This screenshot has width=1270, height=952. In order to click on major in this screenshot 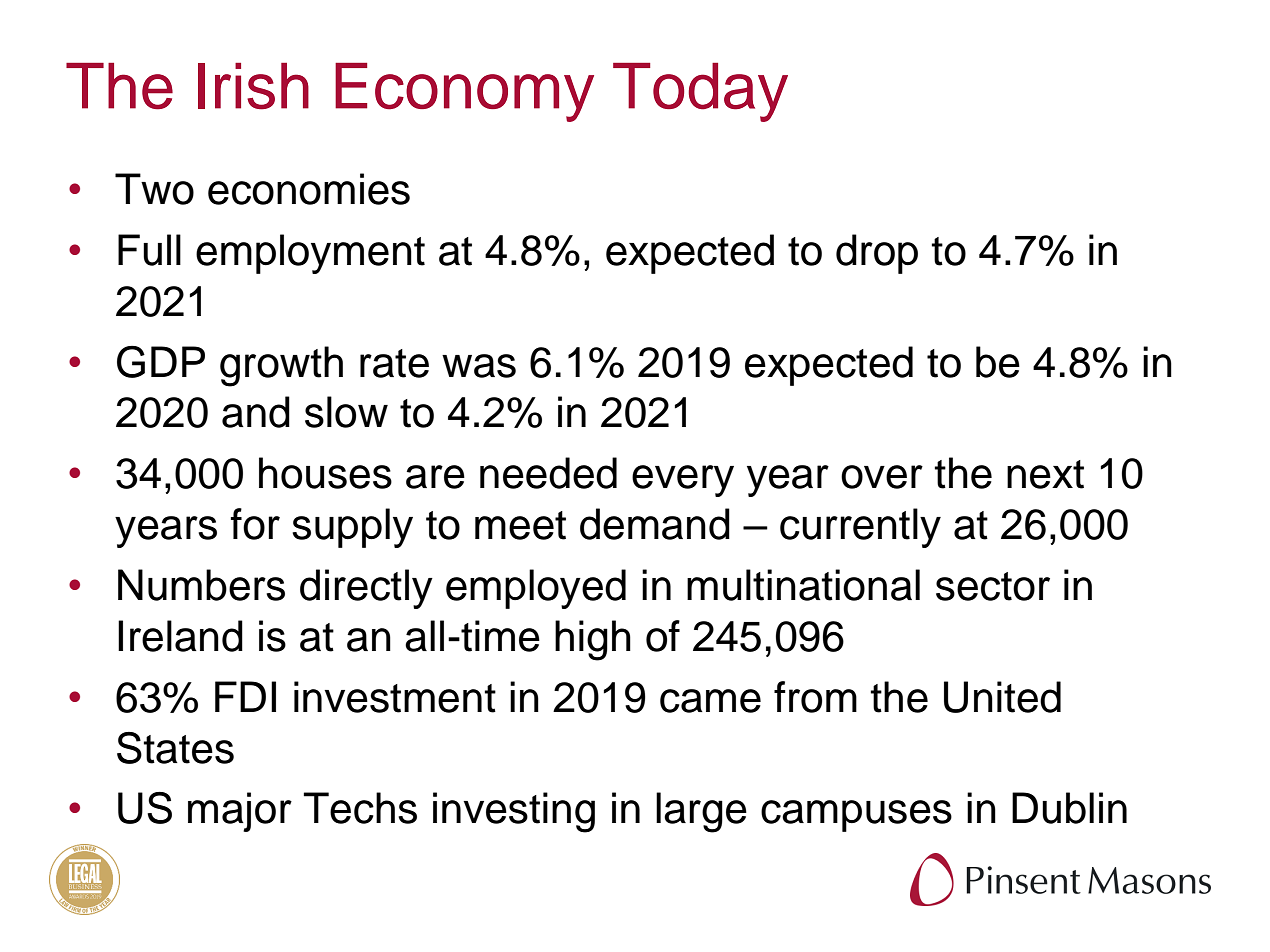, I will do `click(240, 812)`.
